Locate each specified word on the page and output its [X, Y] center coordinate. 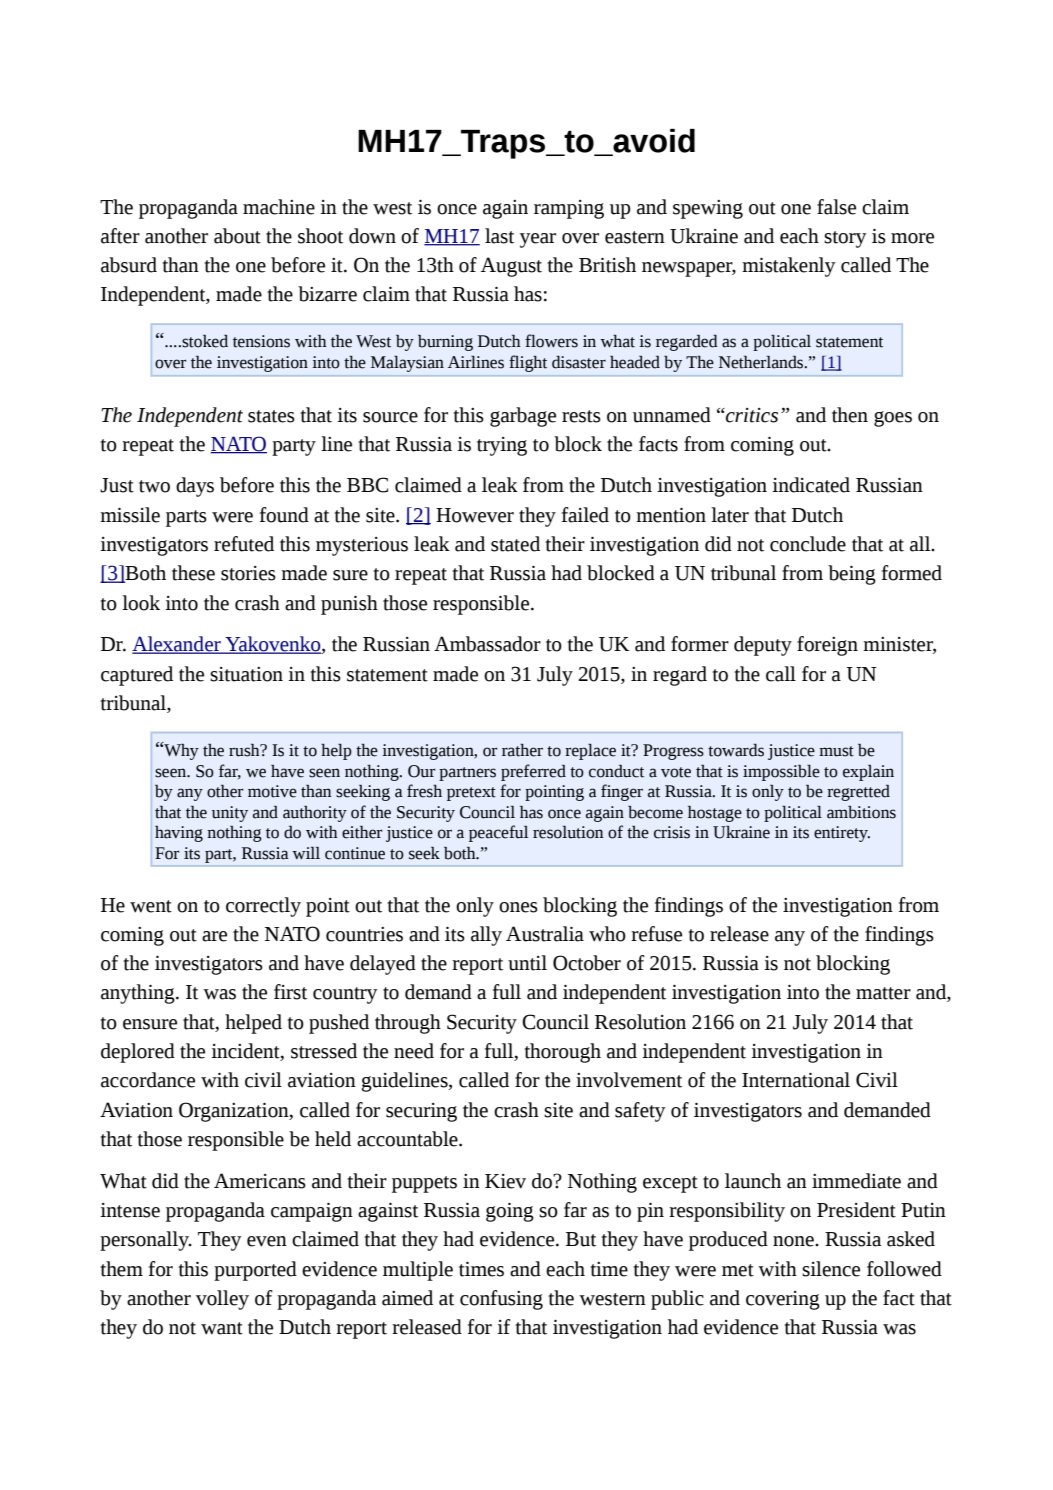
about [237, 236]
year [538, 240]
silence [831, 1269]
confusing [501, 1300]
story [845, 239]
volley [222, 1300]
